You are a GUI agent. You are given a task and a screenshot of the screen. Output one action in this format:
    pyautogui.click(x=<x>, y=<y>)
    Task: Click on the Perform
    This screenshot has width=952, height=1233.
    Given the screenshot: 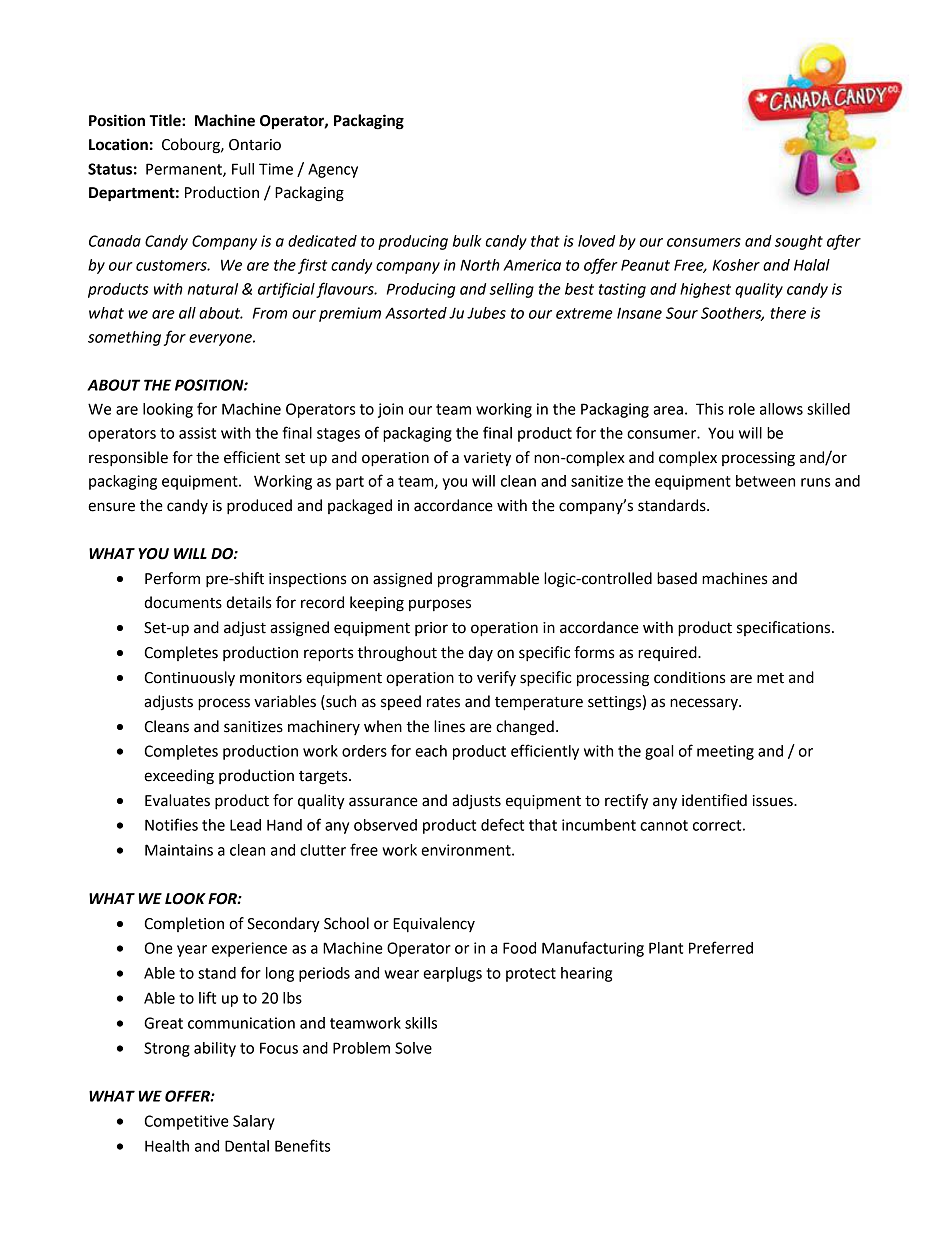 What is the action you would take?
    pyautogui.click(x=172, y=578)
